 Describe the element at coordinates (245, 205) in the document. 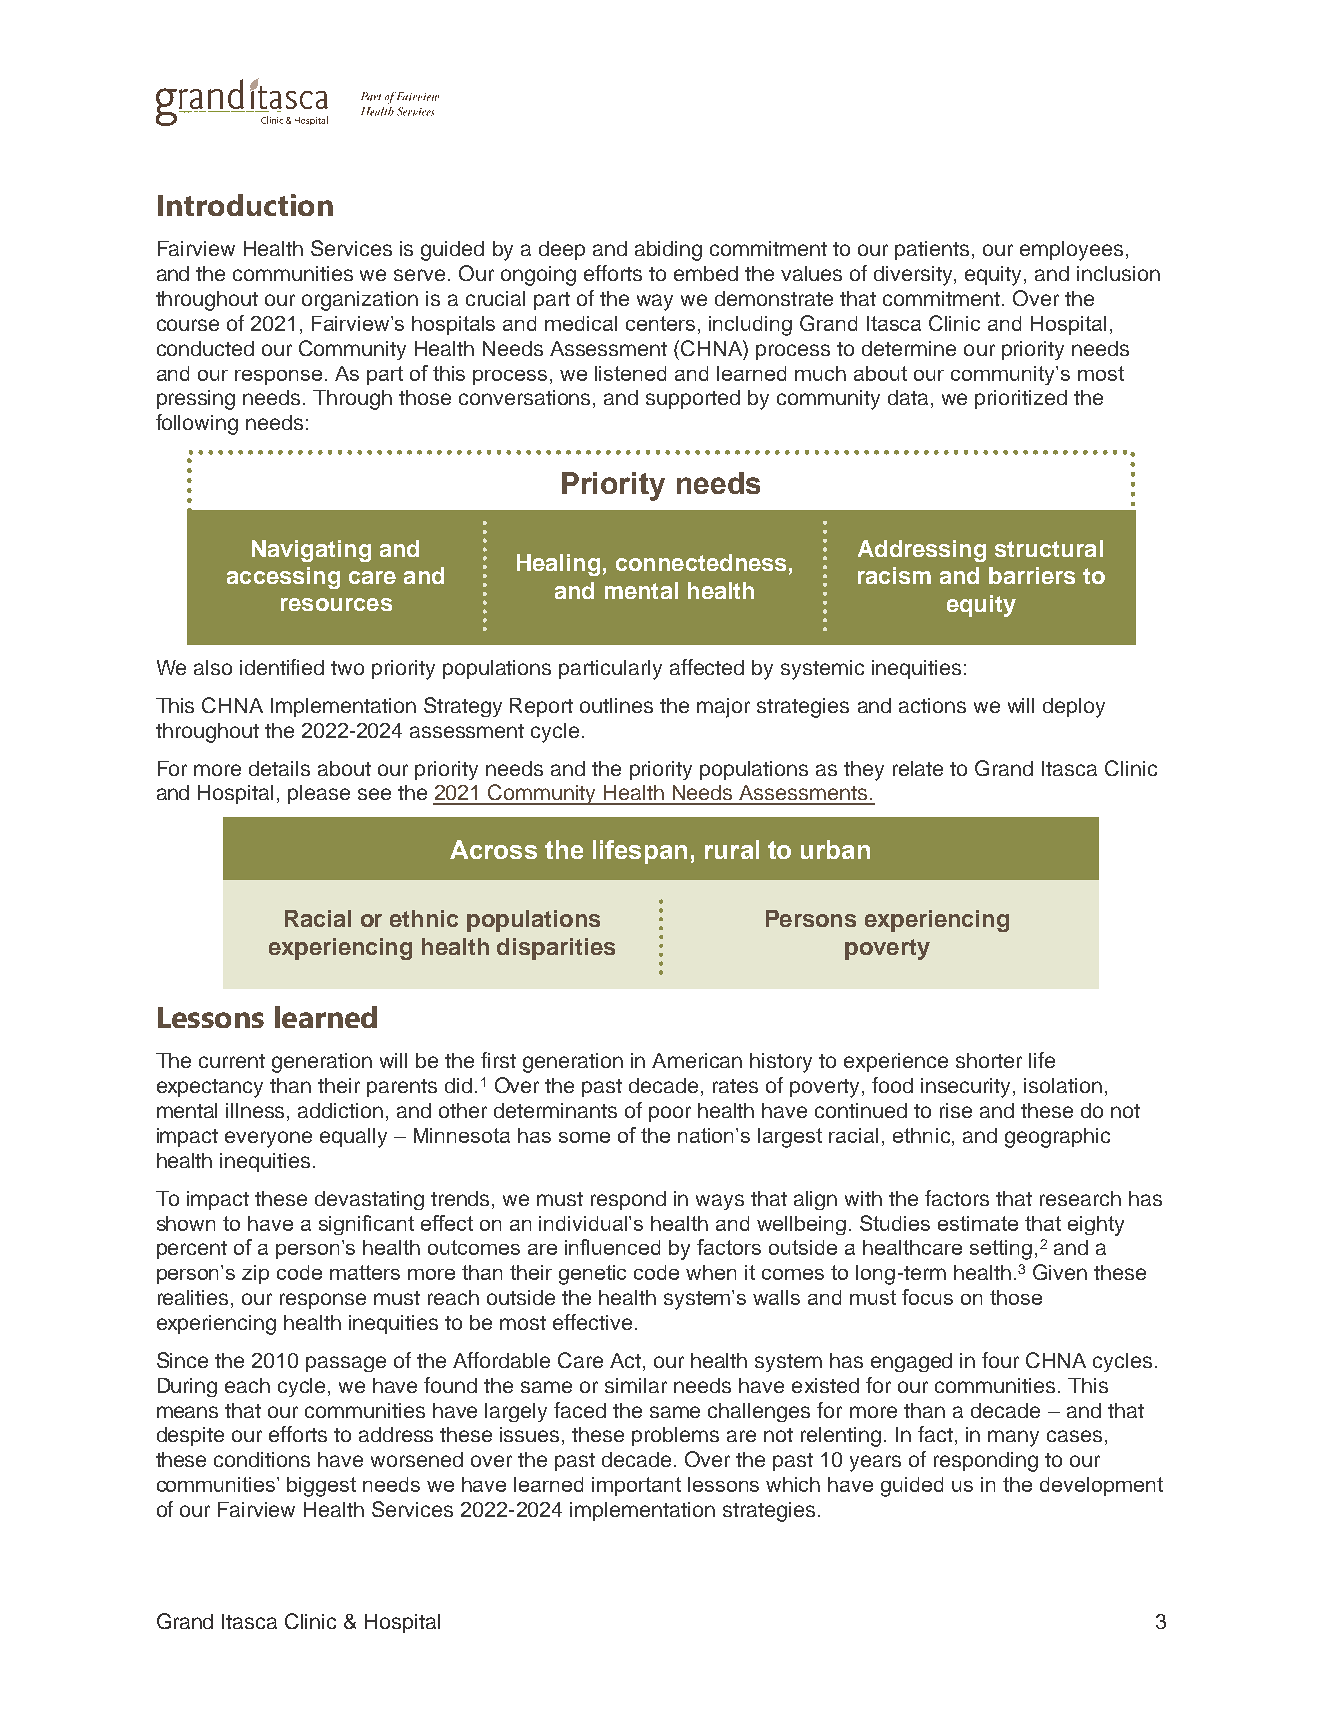

I see `Introduction` at that location.
